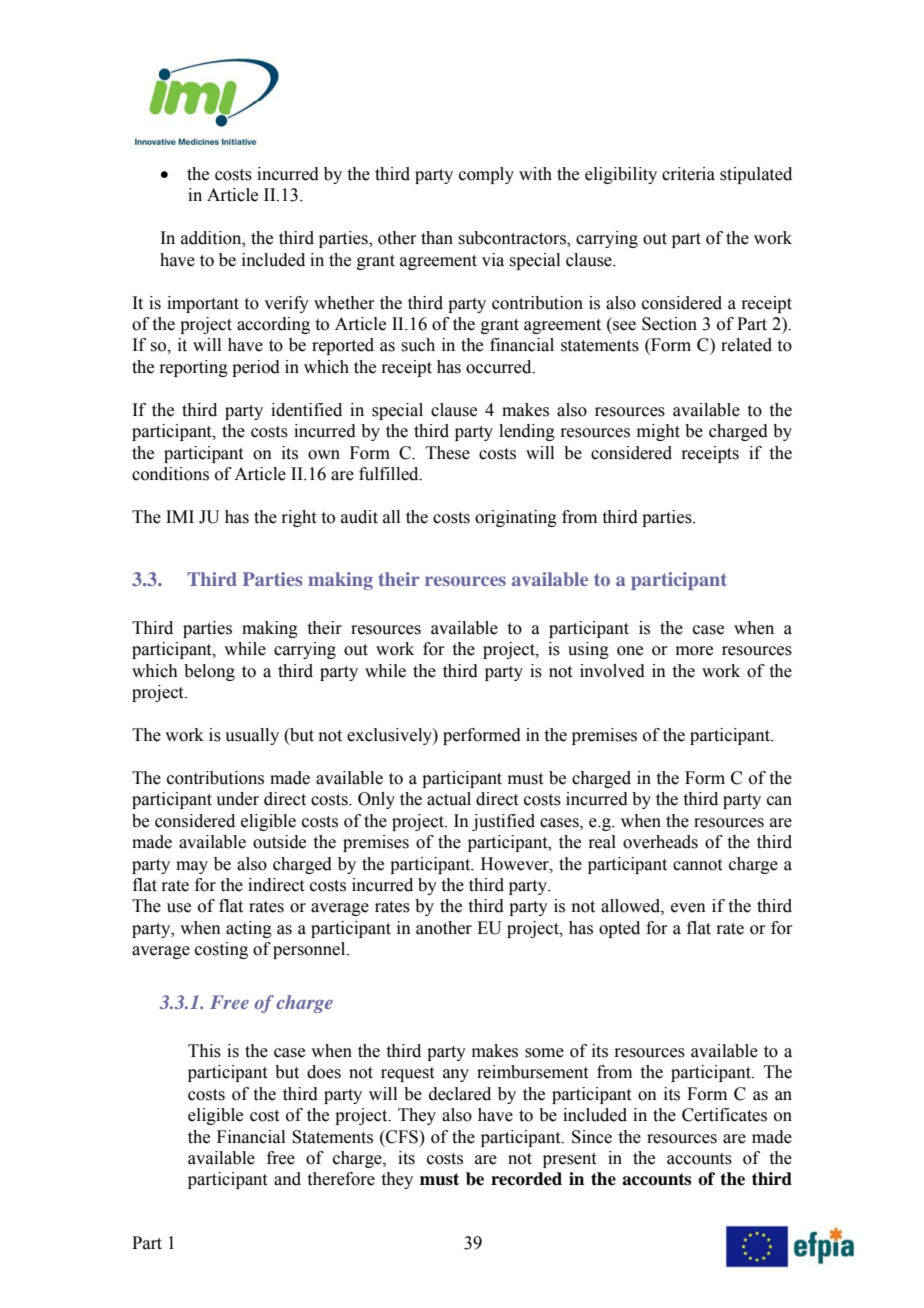 The image size is (924, 1308). I want to click on justified, so click(503, 822).
